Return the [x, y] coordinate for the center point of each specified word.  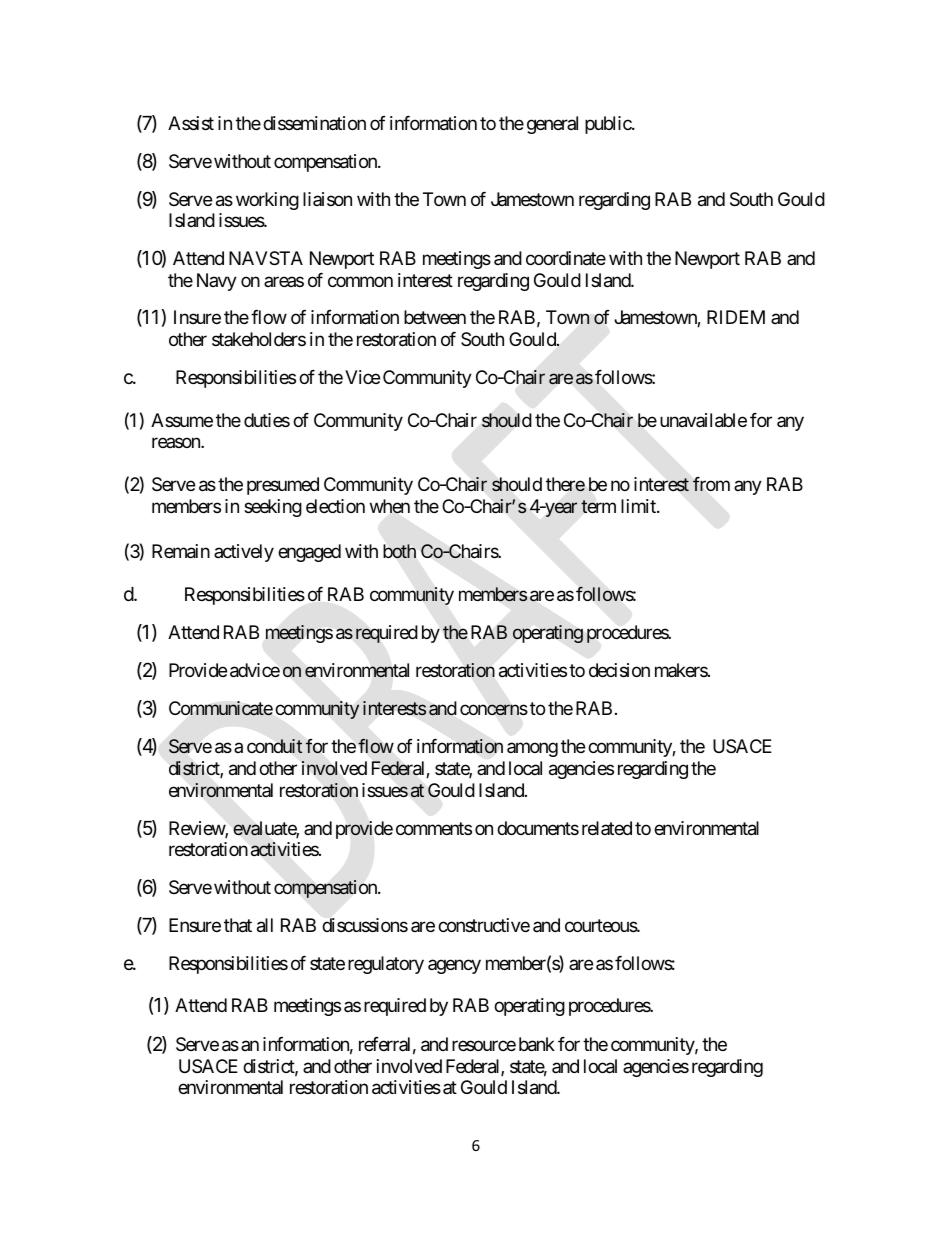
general [552, 125]
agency [454, 966]
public [609, 125]
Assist [191, 123]
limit [639, 506]
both [400, 551]
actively [244, 553]
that [238, 925]
